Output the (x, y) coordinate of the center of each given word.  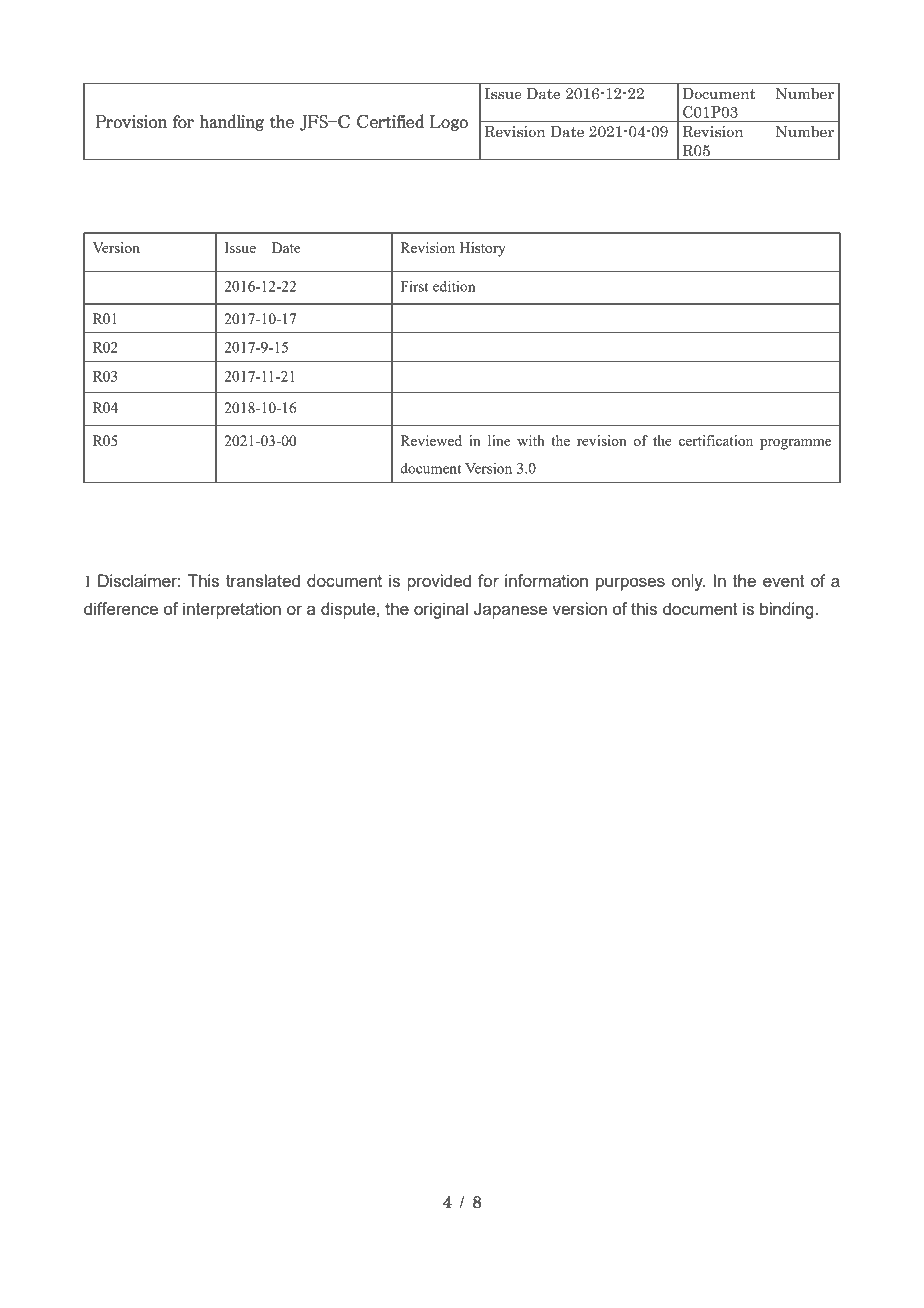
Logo (449, 123)
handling (232, 122)
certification (716, 440)
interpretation (232, 610)
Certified (390, 121)
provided (439, 582)
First (414, 286)
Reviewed (431, 440)
